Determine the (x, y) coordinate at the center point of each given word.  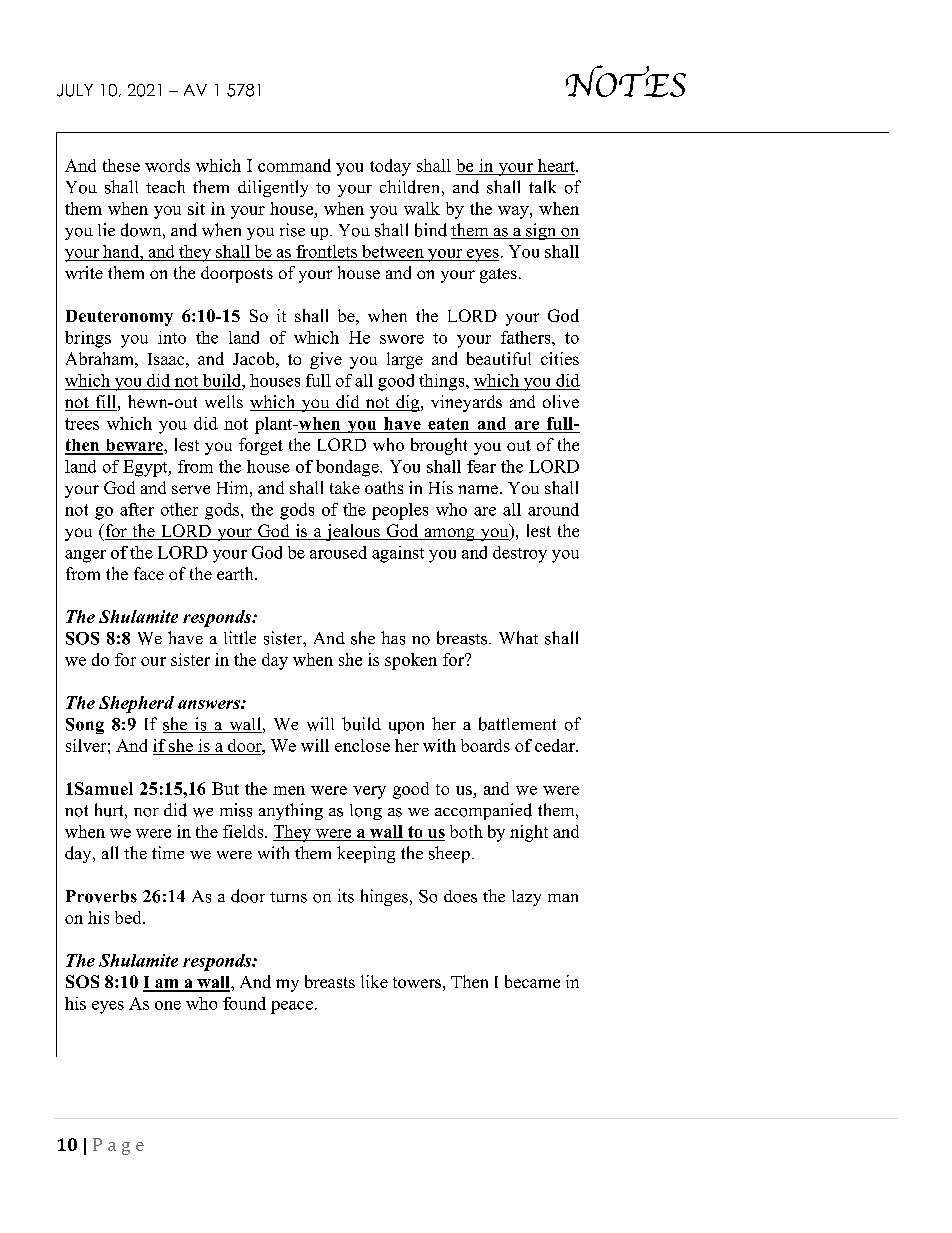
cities (560, 358)
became (532, 981)
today (390, 167)
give (326, 360)
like (374, 981)
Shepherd (136, 704)
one (168, 1005)
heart (557, 165)
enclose (362, 745)
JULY (75, 90)
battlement (517, 724)
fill (107, 401)
